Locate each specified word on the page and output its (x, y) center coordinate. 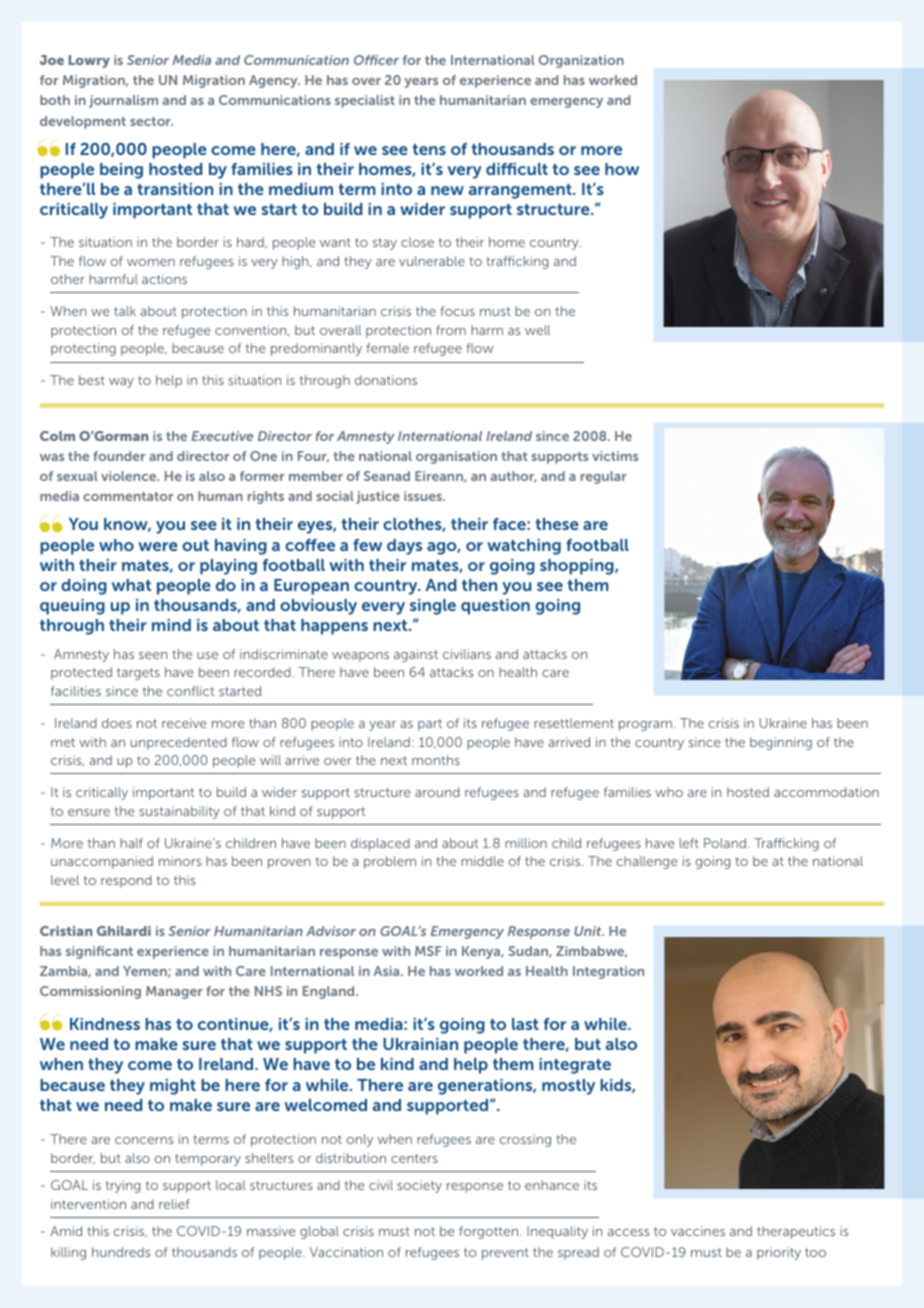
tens (429, 149)
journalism (123, 101)
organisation (456, 457)
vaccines (698, 1231)
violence (130, 476)
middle (482, 861)
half (131, 843)
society (419, 1186)
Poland (725, 843)
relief (174, 1204)
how (622, 169)
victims (615, 456)
